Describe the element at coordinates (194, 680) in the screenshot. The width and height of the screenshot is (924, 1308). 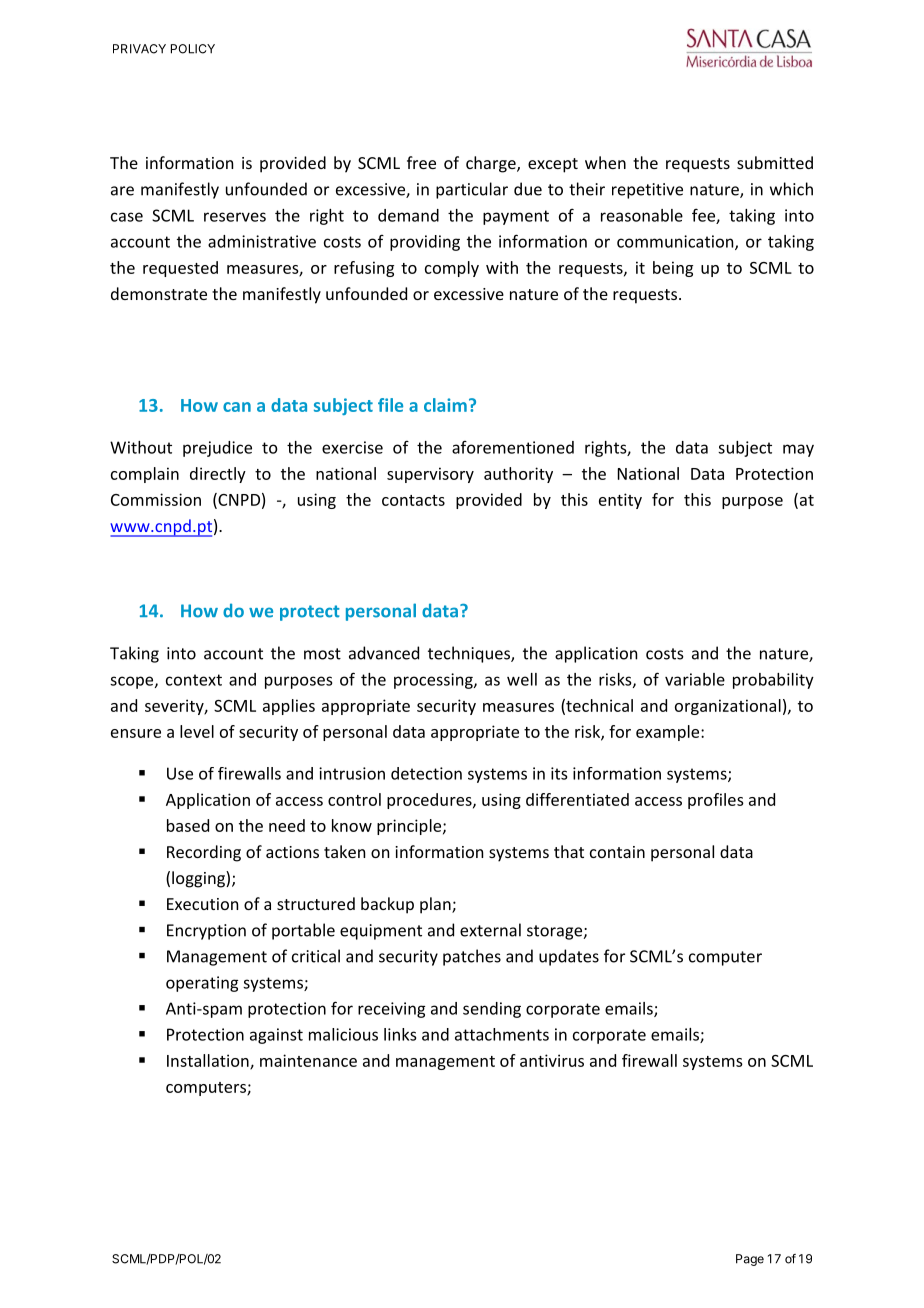
I see `context` at that location.
